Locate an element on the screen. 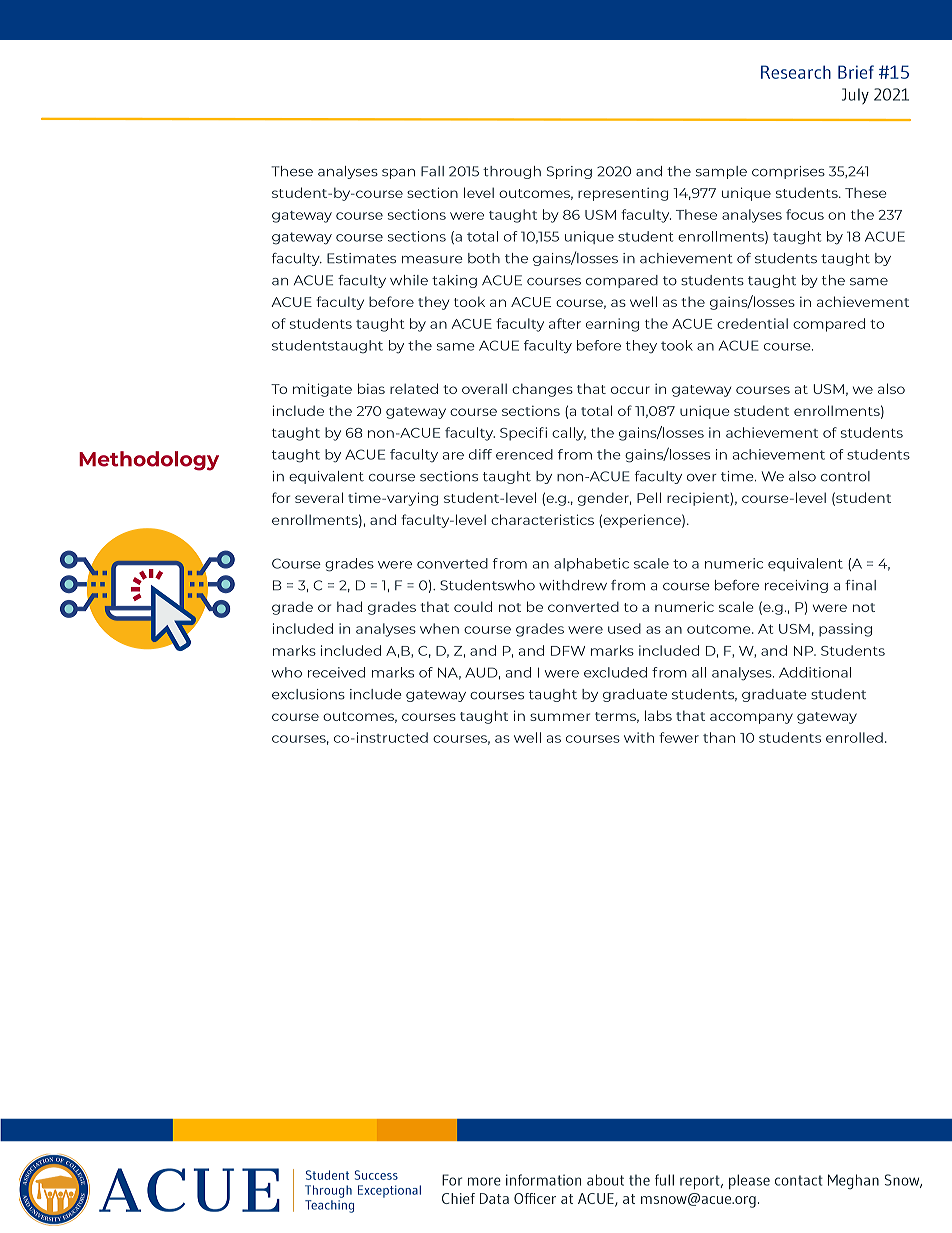  through is located at coordinates (512, 172).
